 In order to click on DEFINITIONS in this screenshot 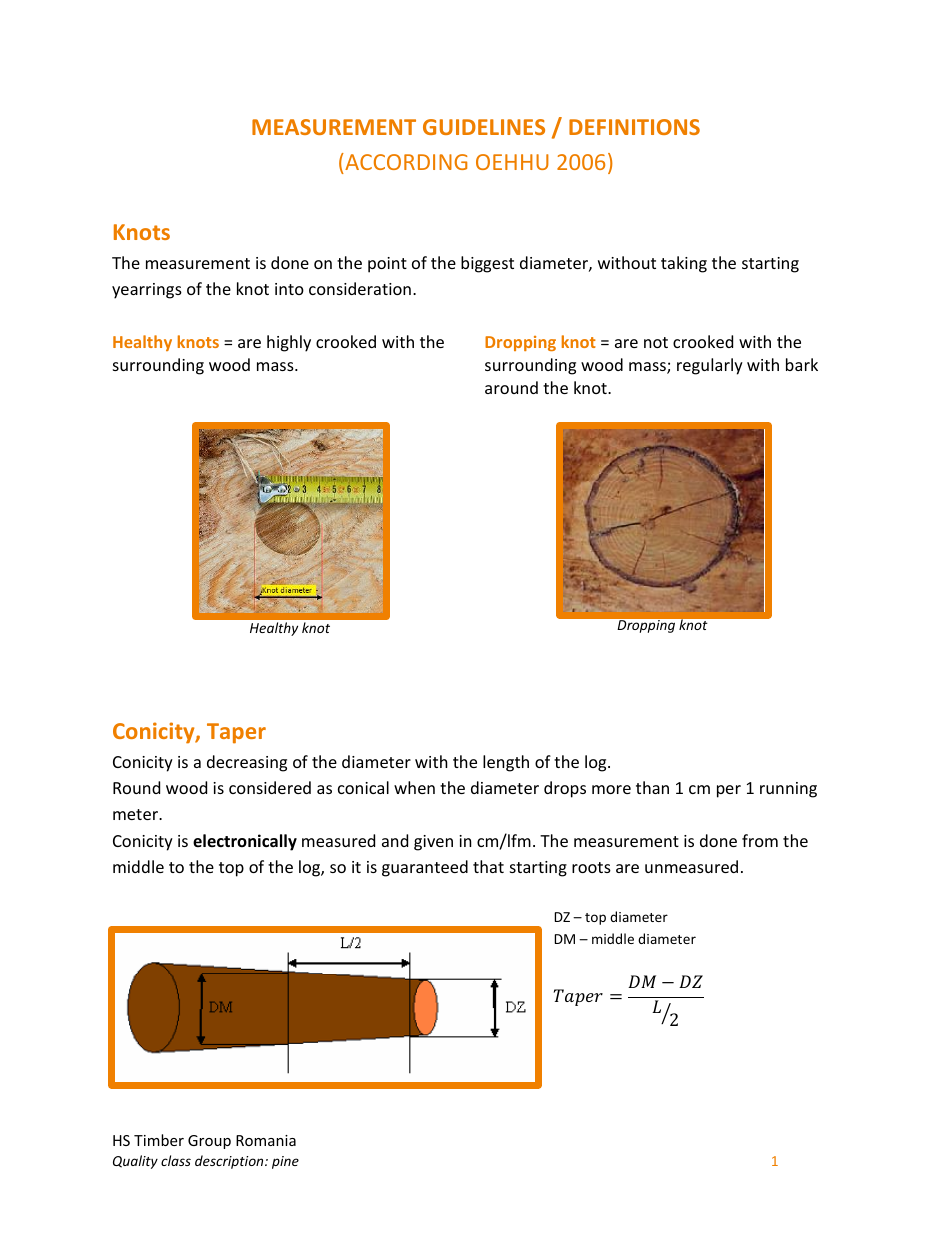, I will do `click(634, 127)`.
